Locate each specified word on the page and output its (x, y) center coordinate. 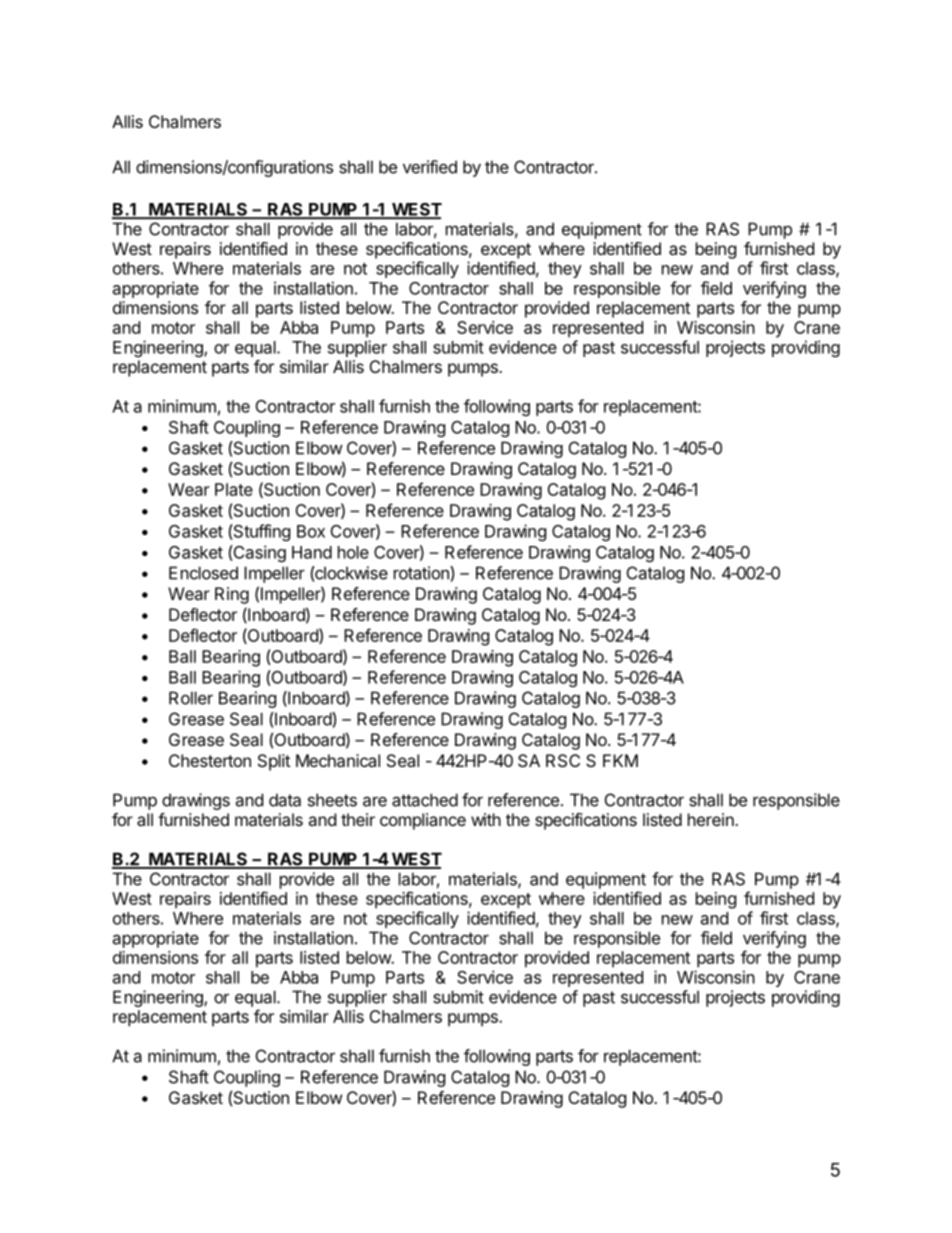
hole (353, 552)
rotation (422, 573)
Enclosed (203, 573)
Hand (312, 552)
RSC (563, 760)
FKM (620, 760)
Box (311, 531)
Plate (234, 489)
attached (425, 800)
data (285, 800)
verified (430, 167)
